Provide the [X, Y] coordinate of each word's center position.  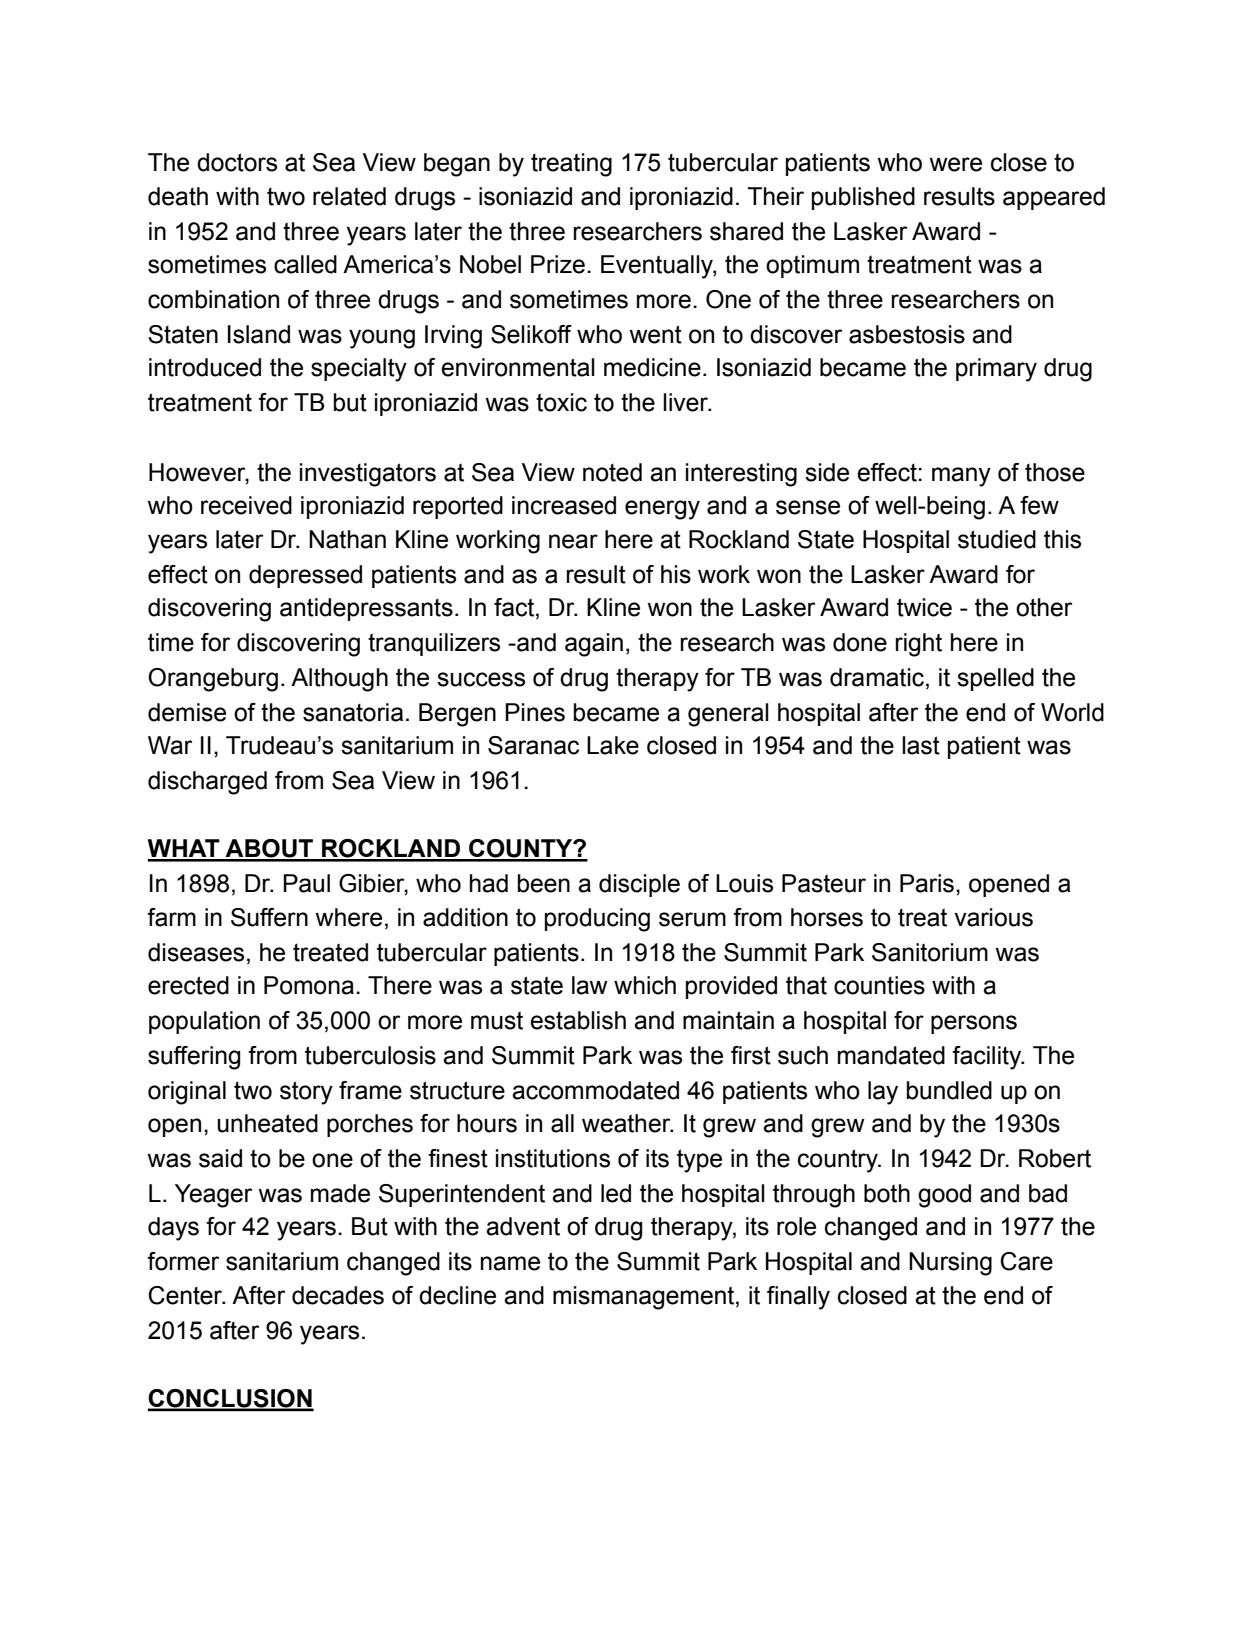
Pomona [309, 985]
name [510, 1263]
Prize [558, 264]
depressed [305, 576]
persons [974, 1024]
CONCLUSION [231, 1399]
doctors [237, 162]
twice [924, 607]
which [645, 985]
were [955, 164]
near [573, 541]
